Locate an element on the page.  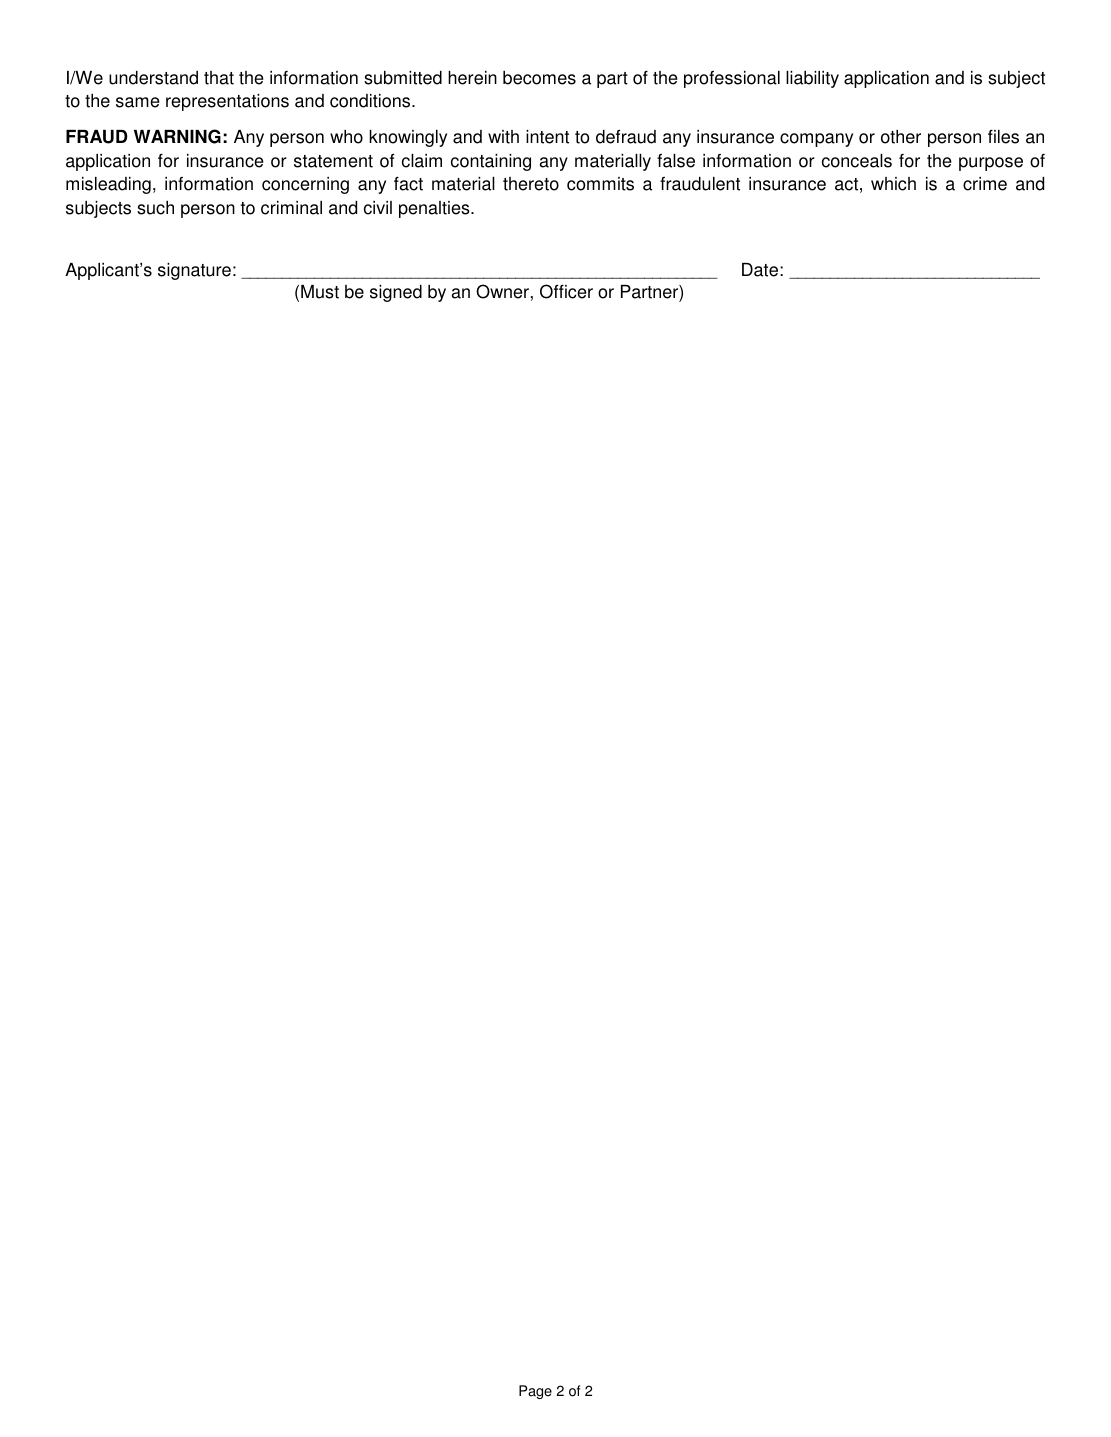
signature is located at coordinates (194, 271).
